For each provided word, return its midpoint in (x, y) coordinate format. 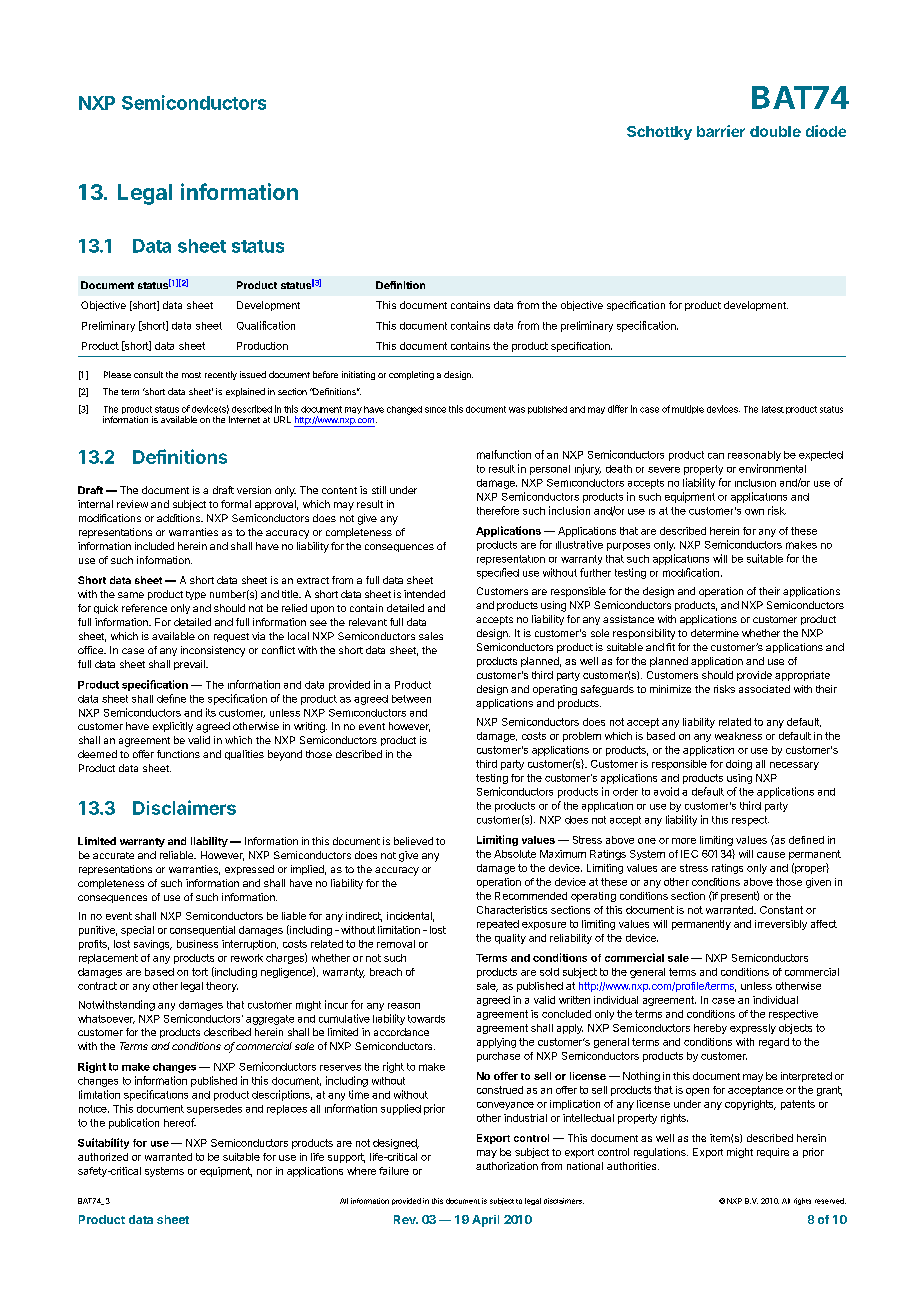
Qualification (266, 325)
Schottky (659, 133)
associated (764, 689)
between (411, 699)
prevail (190, 665)
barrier (721, 131)
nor (264, 1172)
